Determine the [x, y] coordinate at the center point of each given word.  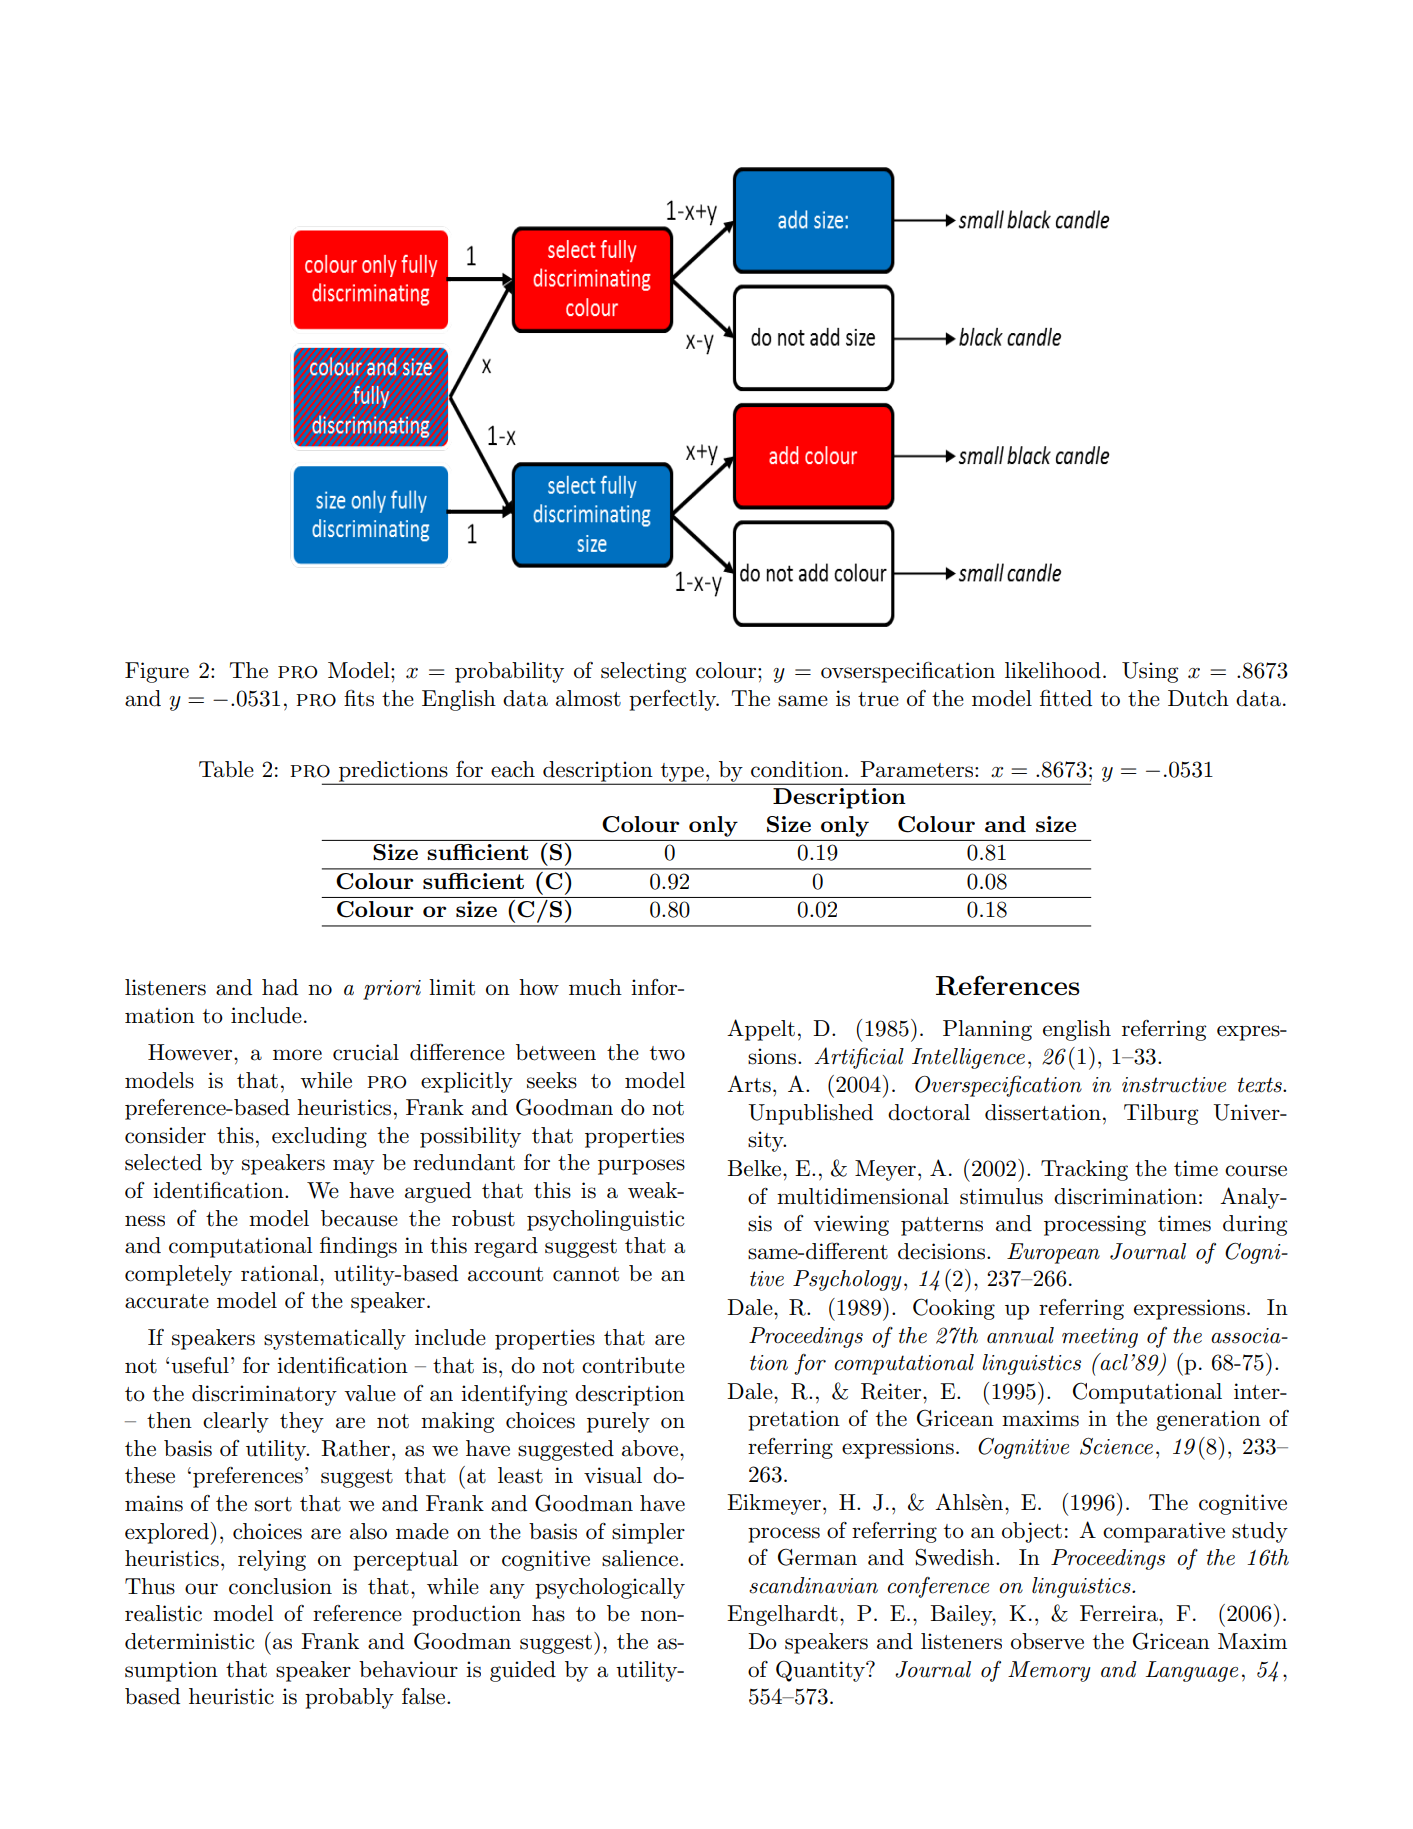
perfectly [674, 700]
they [302, 1422]
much [595, 987]
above [651, 1448]
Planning [987, 1030]
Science [1116, 1446]
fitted [1066, 698]
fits [359, 698]
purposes [641, 1167]
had [280, 987]
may [354, 1167]
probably [349, 1698]
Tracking [1084, 1170]
